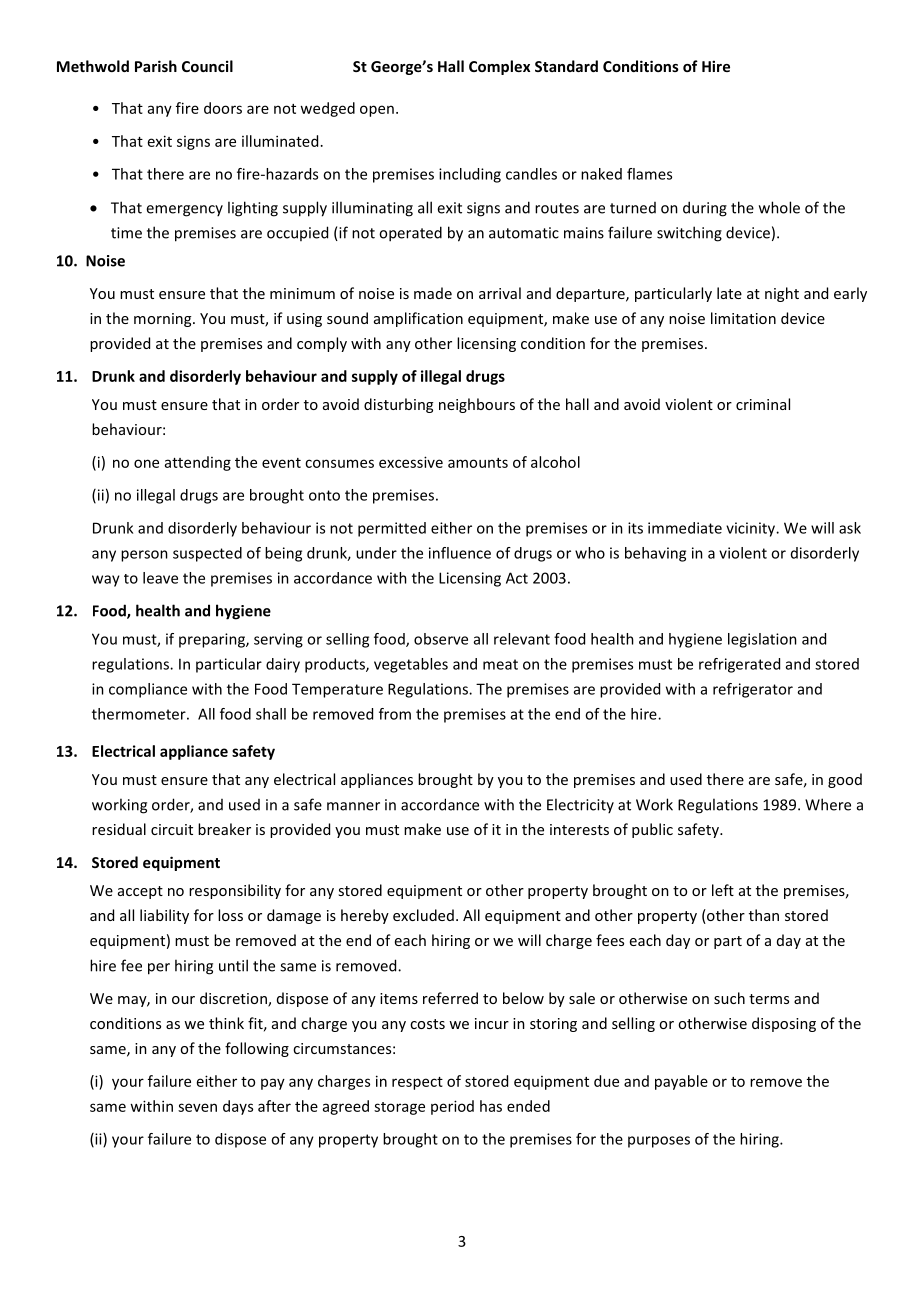  Describe the element at coordinates (491, 1106) in the image. I see `has` at that location.
